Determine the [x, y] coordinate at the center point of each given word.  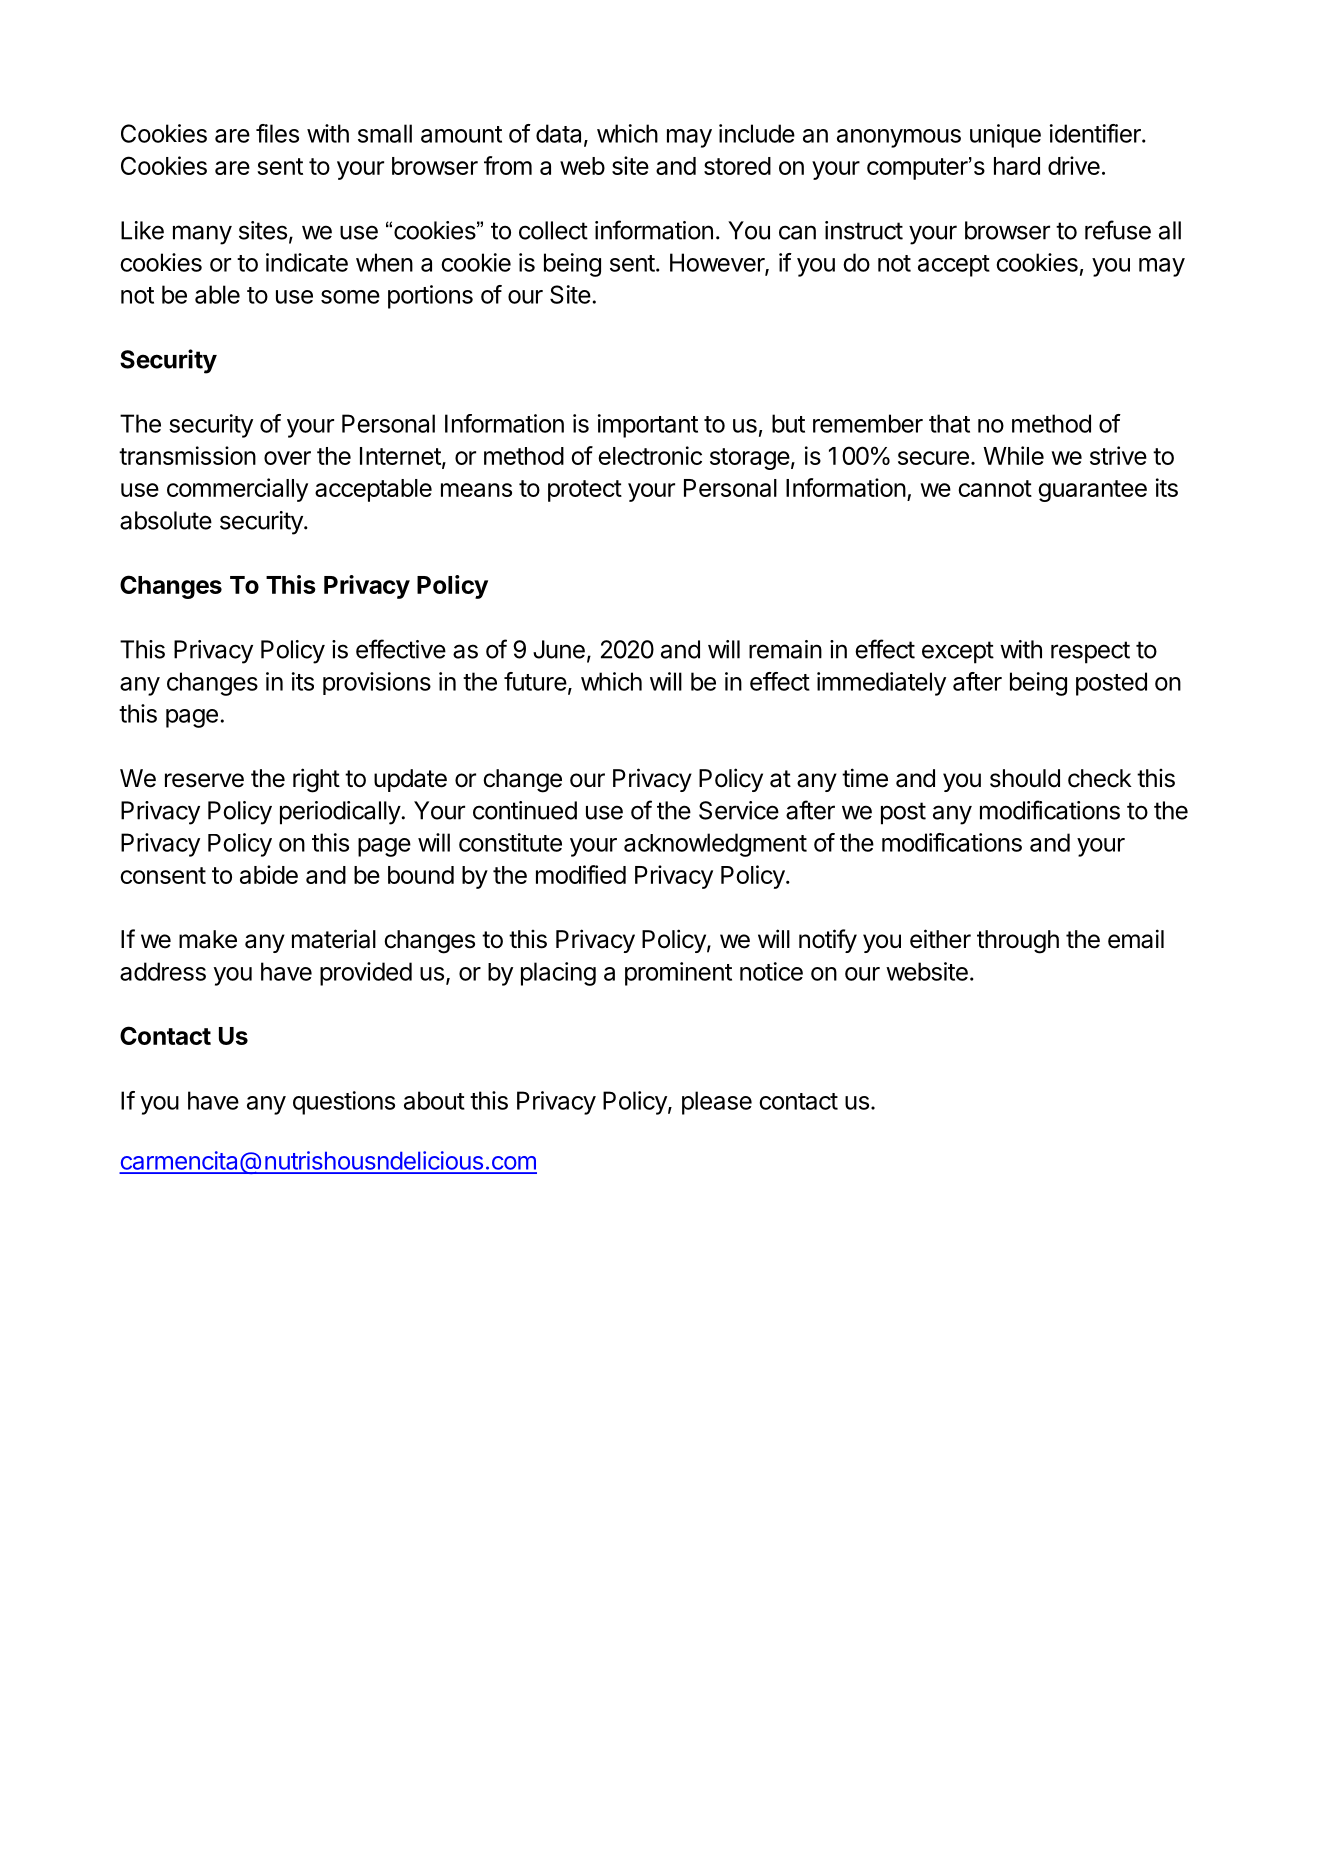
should [1025, 778]
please [717, 1103]
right [316, 780]
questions [344, 1103]
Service [739, 810]
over [287, 458]
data [560, 134]
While [1013, 455]
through [1018, 942]
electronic [650, 455]
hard [1017, 166]
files [277, 133]
